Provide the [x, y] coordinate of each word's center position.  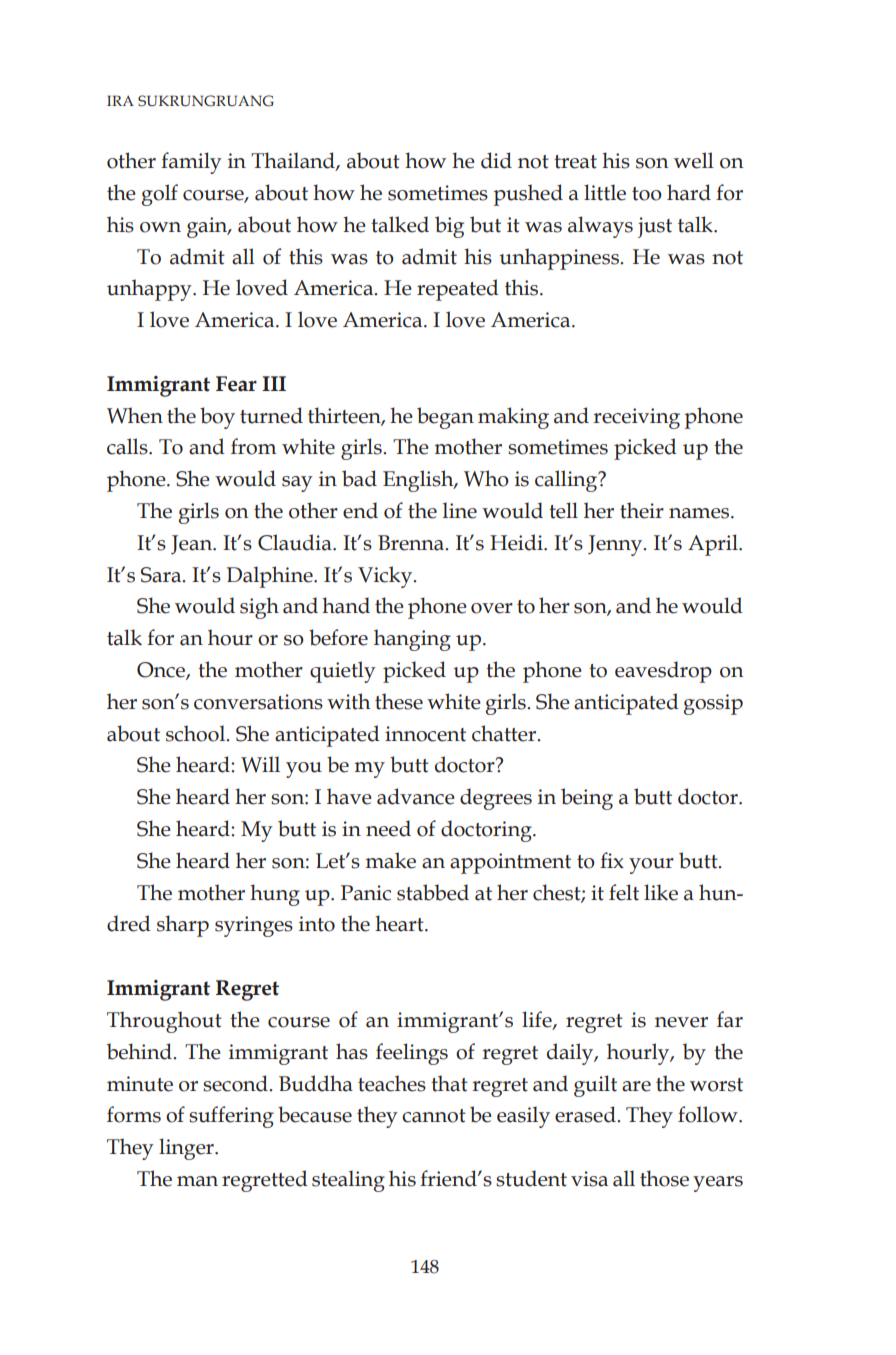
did [496, 160]
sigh [259, 608]
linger [187, 1149]
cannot [434, 1116]
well [694, 160]
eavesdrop [663, 672]
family [191, 163]
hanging [412, 640]
